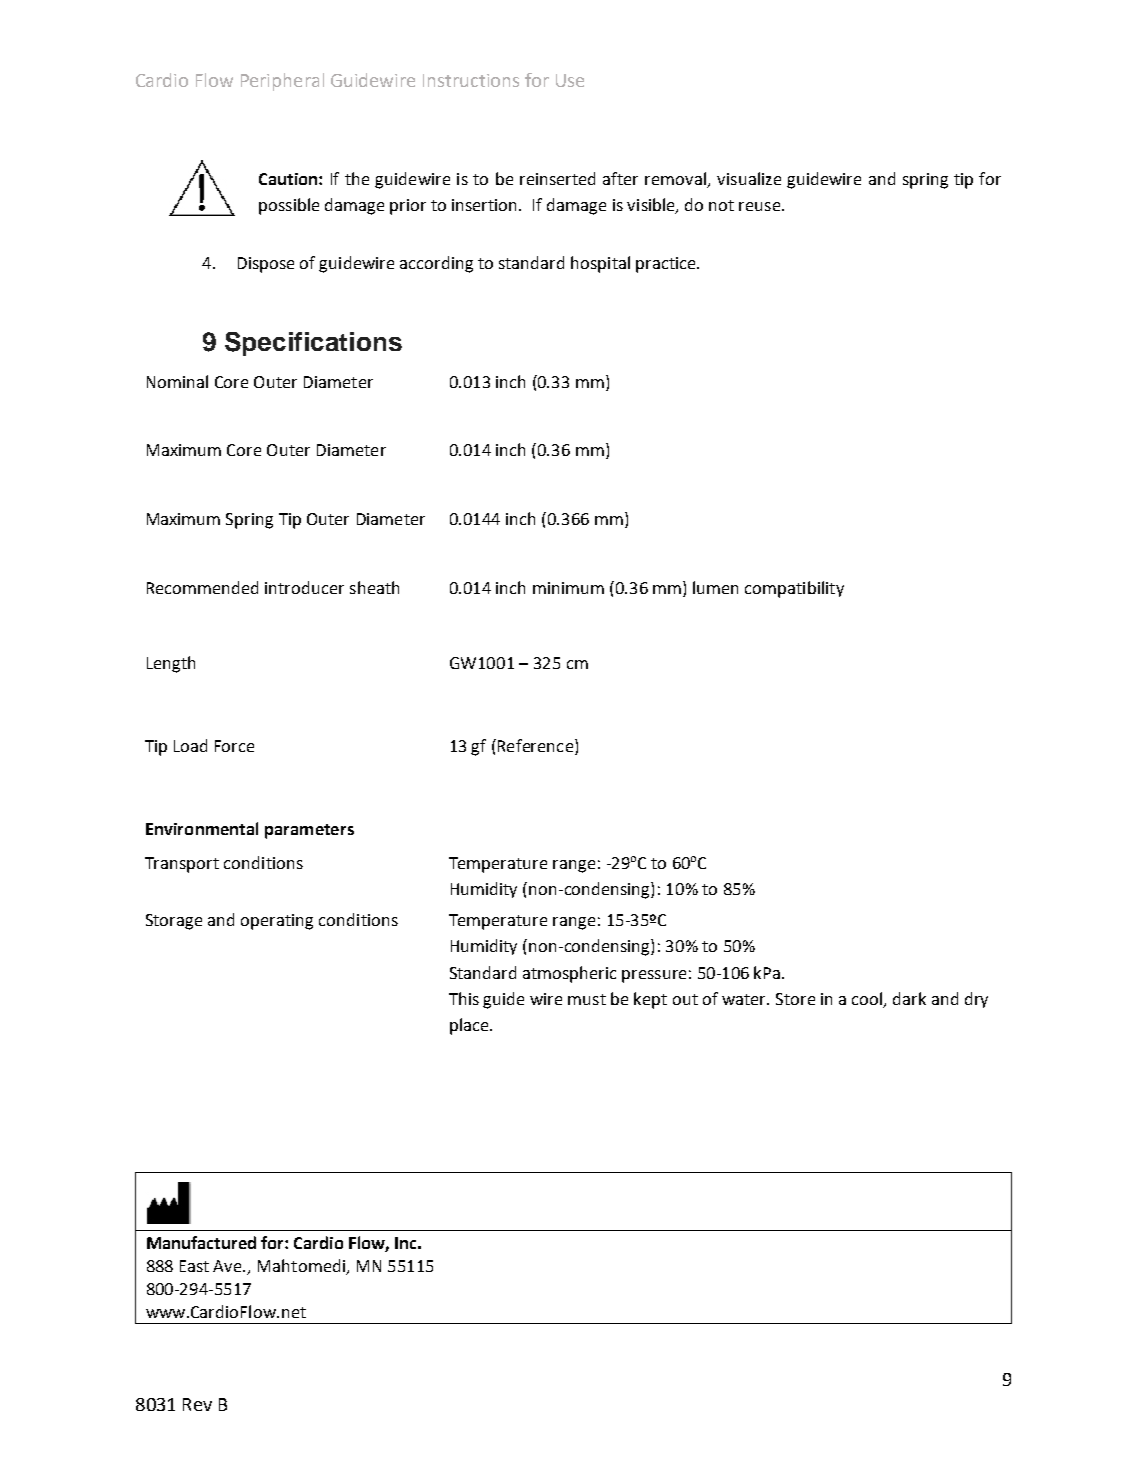 The image size is (1147, 1484). I want to click on cool, so click(868, 1000).
